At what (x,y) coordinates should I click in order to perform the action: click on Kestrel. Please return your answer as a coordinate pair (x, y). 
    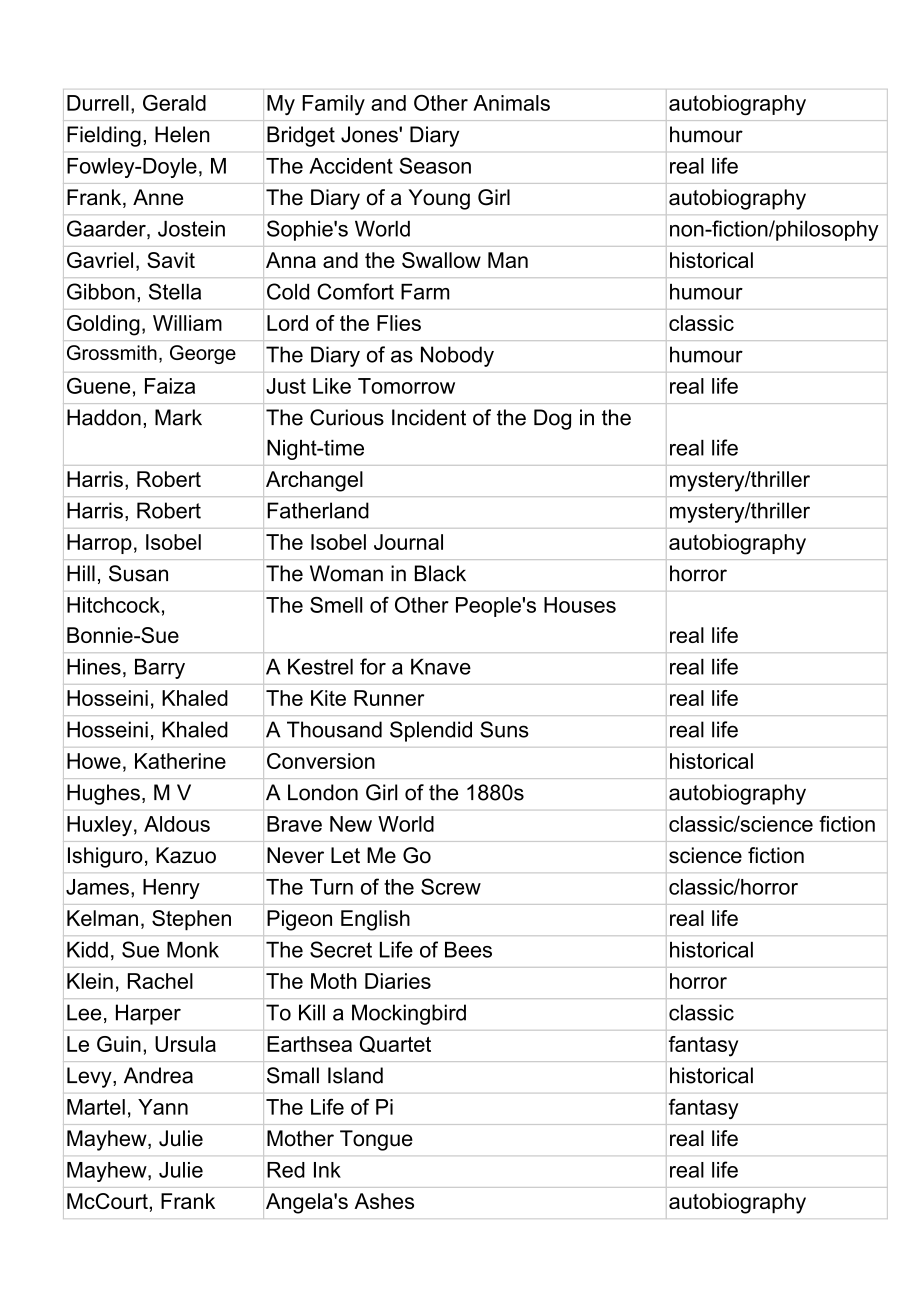
    Looking at the image, I should click on (320, 667).
